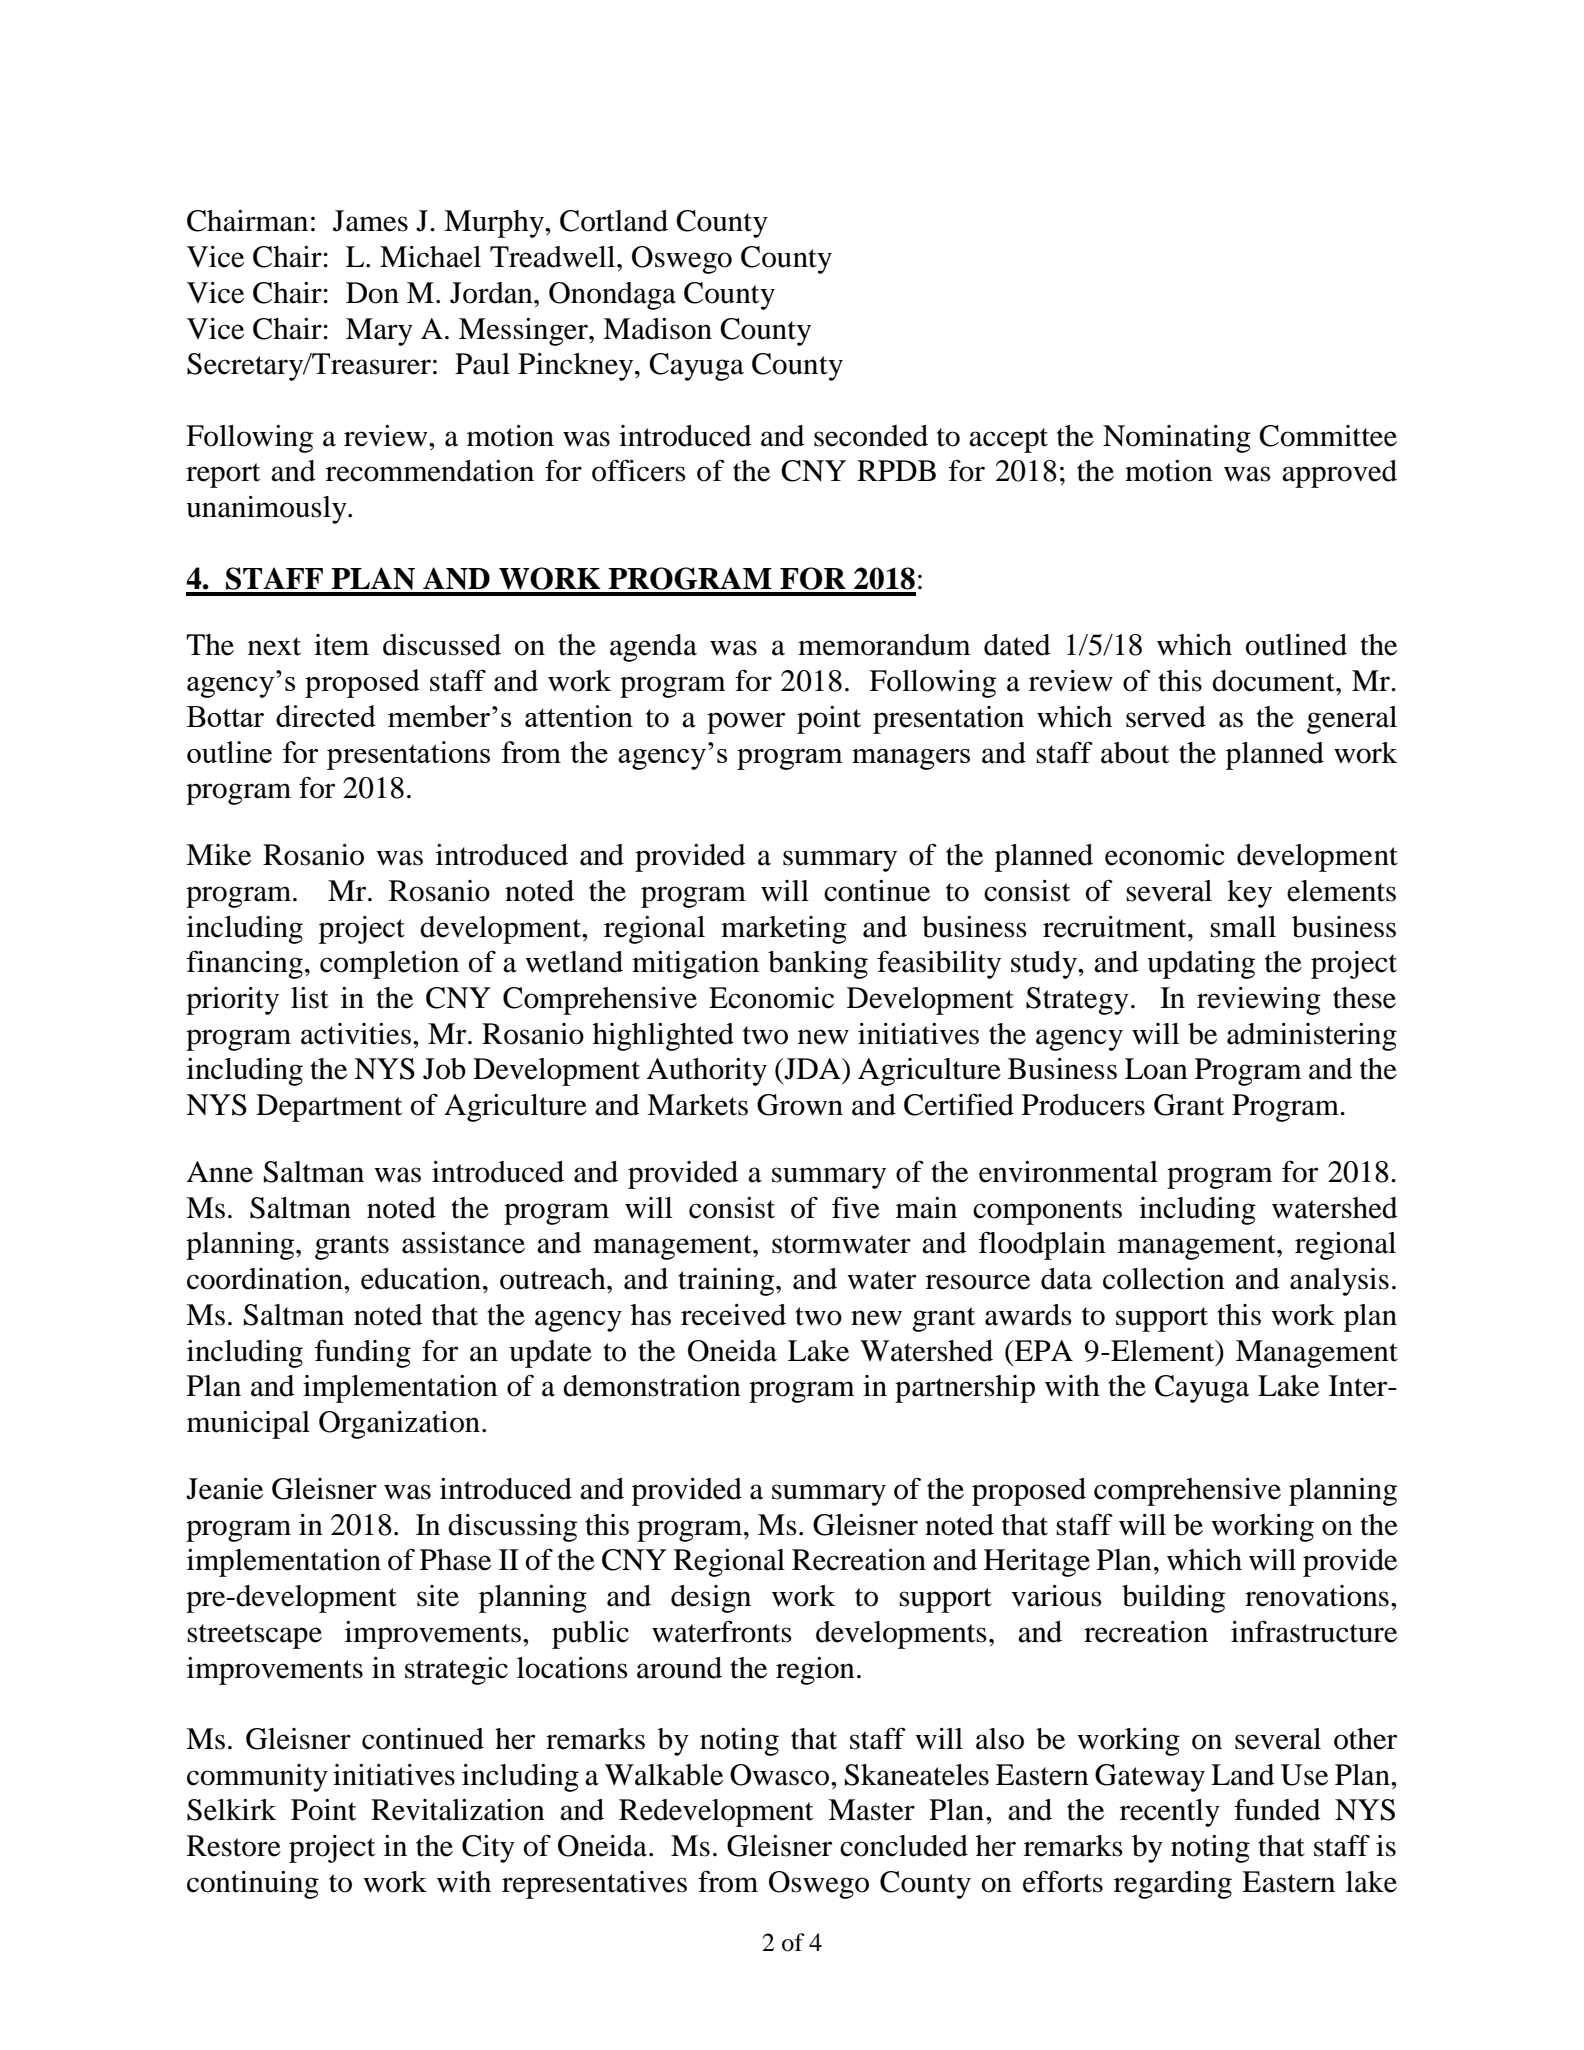 This image has height=2050, width=1584. Describe the element at coordinates (372, 293) in the image. I see `Don` at that location.
